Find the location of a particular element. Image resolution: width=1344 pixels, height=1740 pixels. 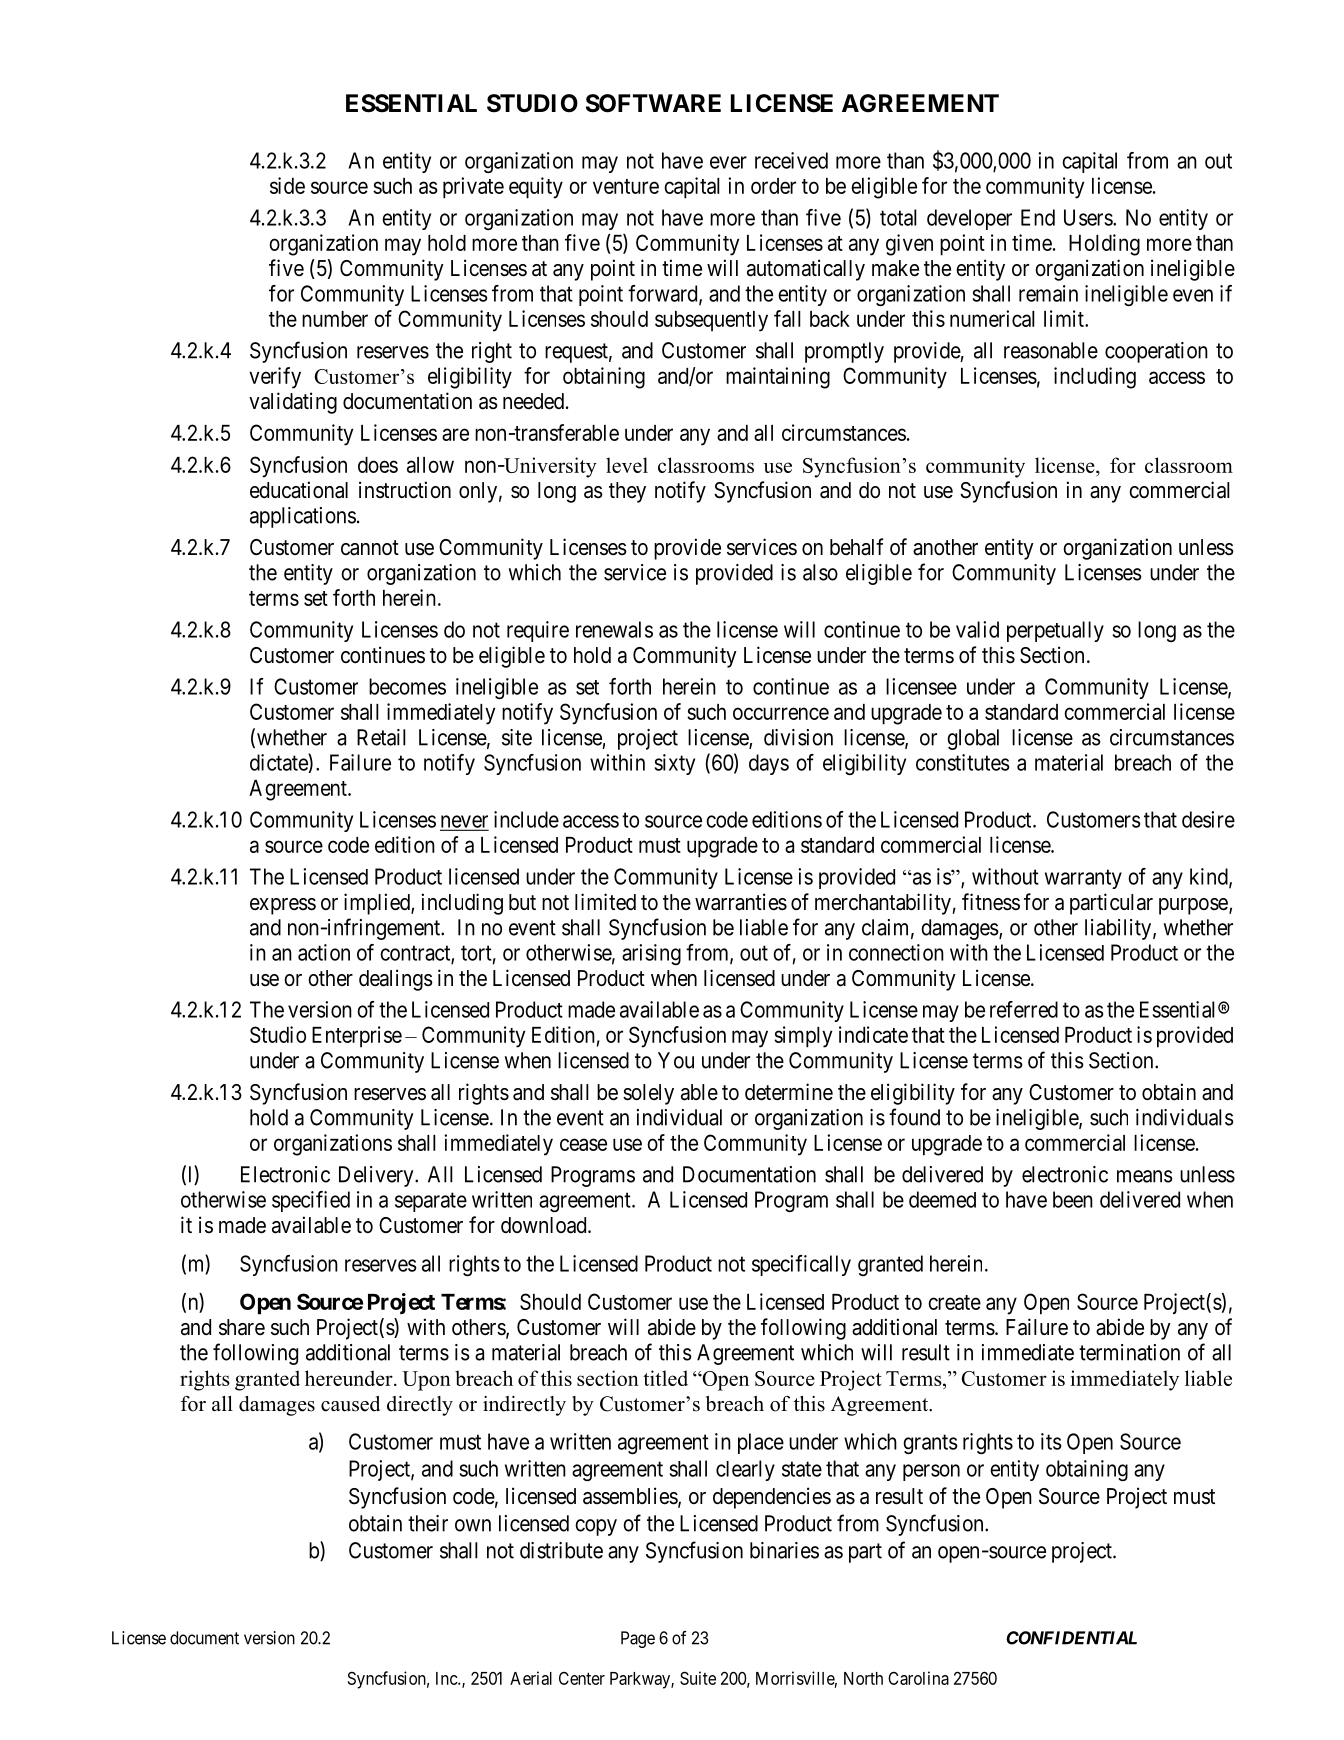

determine is located at coordinates (789, 1092).
